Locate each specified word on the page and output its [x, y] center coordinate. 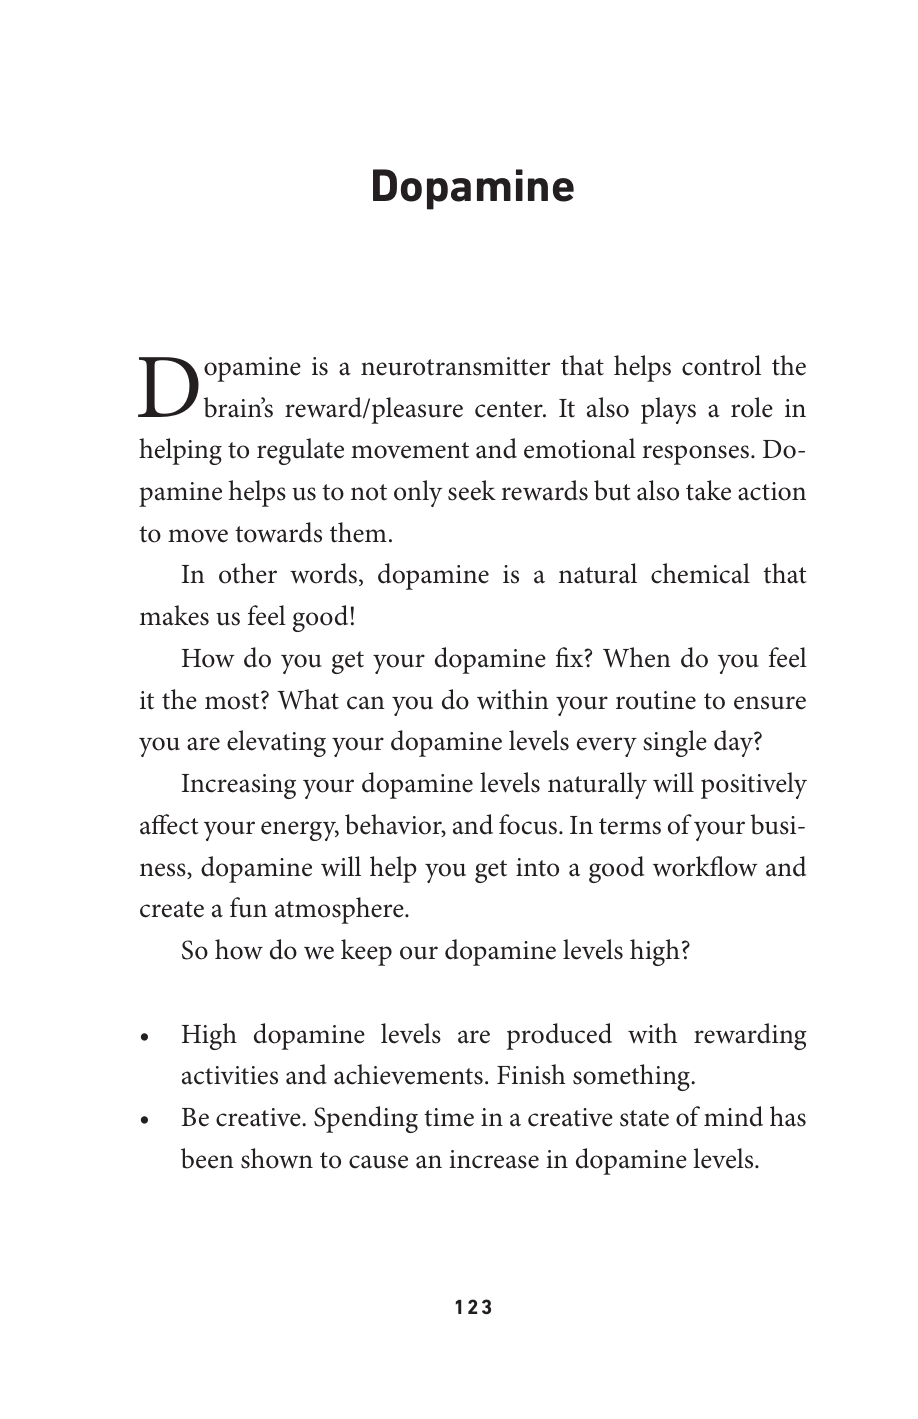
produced [559, 1036]
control [721, 365]
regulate [300, 451]
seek [472, 490]
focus [528, 824]
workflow [705, 866]
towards [278, 532]
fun [248, 907]
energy [300, 831]
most [233, 700]
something [632, 1077]
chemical [700, 573]
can [366, 703]
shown [277, 1158]
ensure [770, 703]
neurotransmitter [455, 366]
